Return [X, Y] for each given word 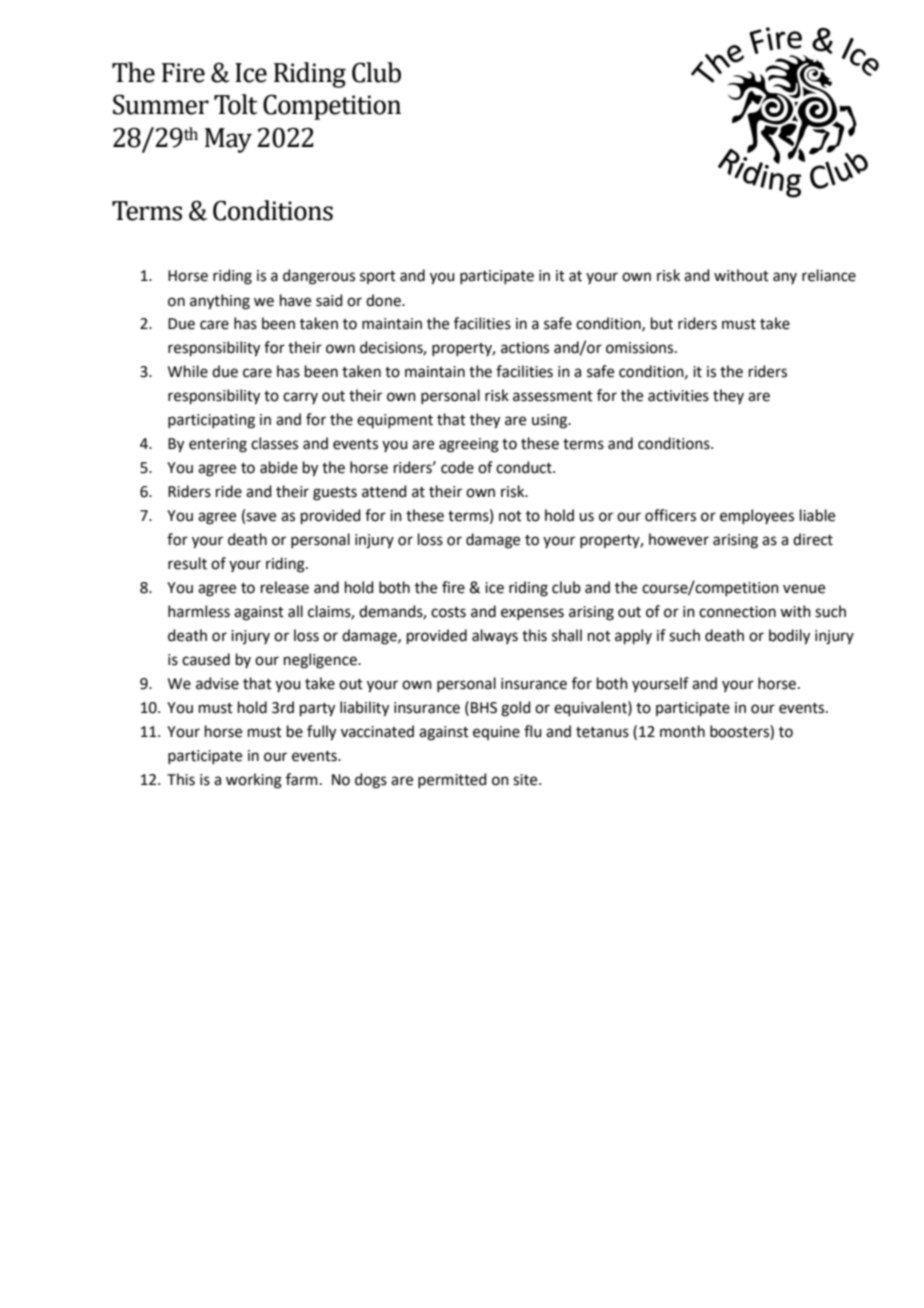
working [254, 781]
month [682, 731]
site [526, 780]
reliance [829, 275]
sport [378, 277]
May [228, 140]
